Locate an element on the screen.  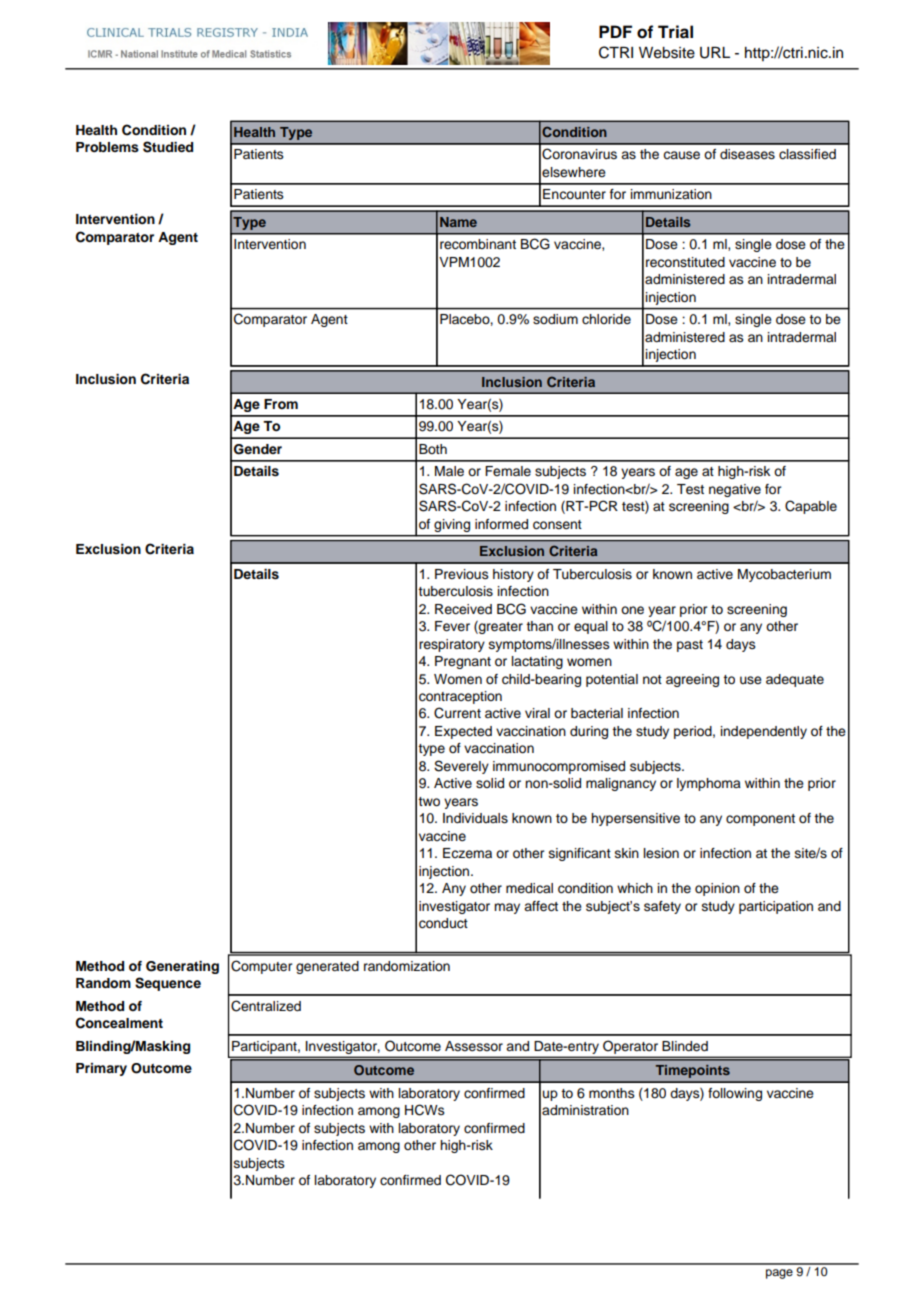
Gender is located at coordinates (258, 449).
